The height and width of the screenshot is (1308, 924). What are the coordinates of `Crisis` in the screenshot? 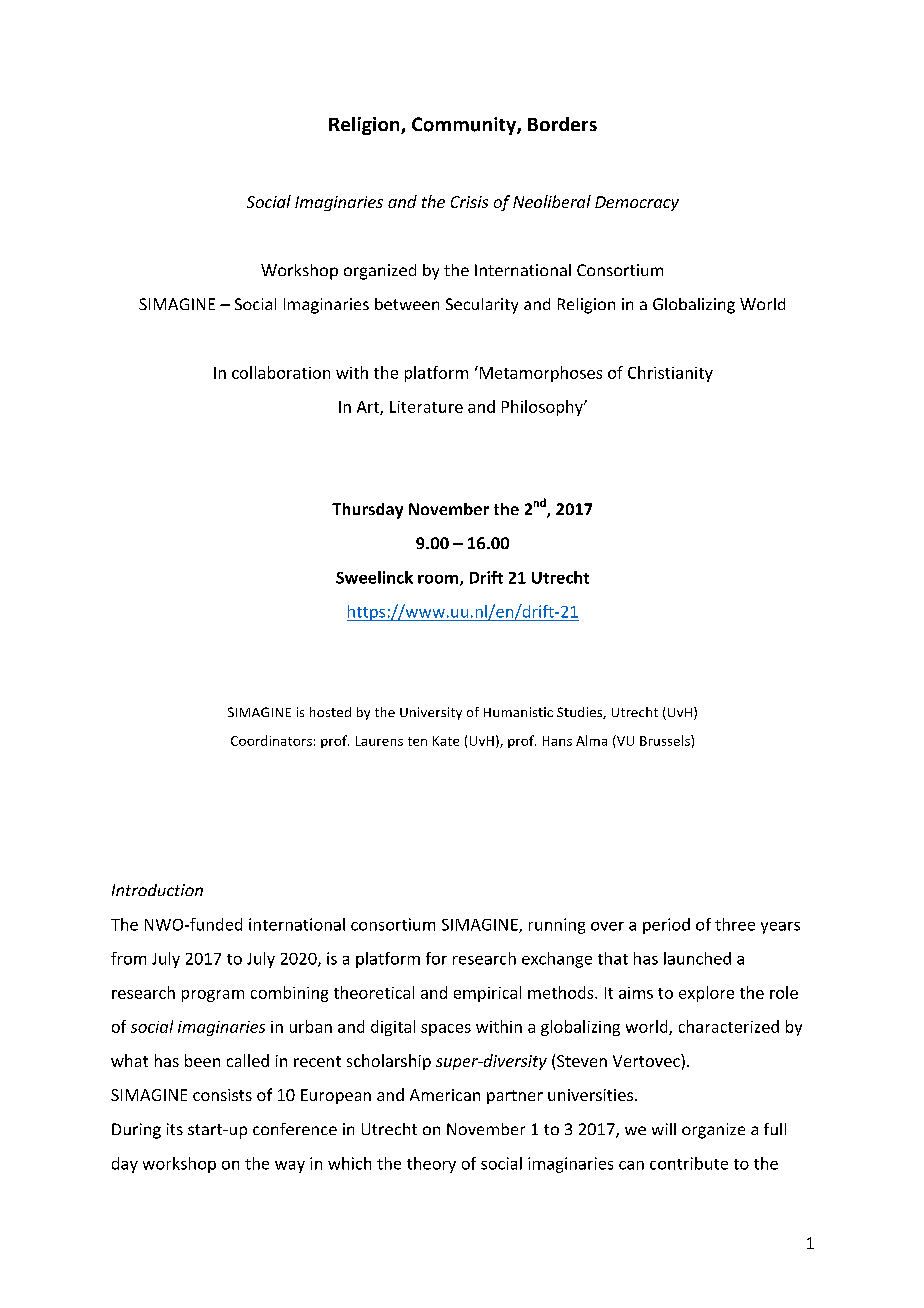 It's located at (469, 202).
